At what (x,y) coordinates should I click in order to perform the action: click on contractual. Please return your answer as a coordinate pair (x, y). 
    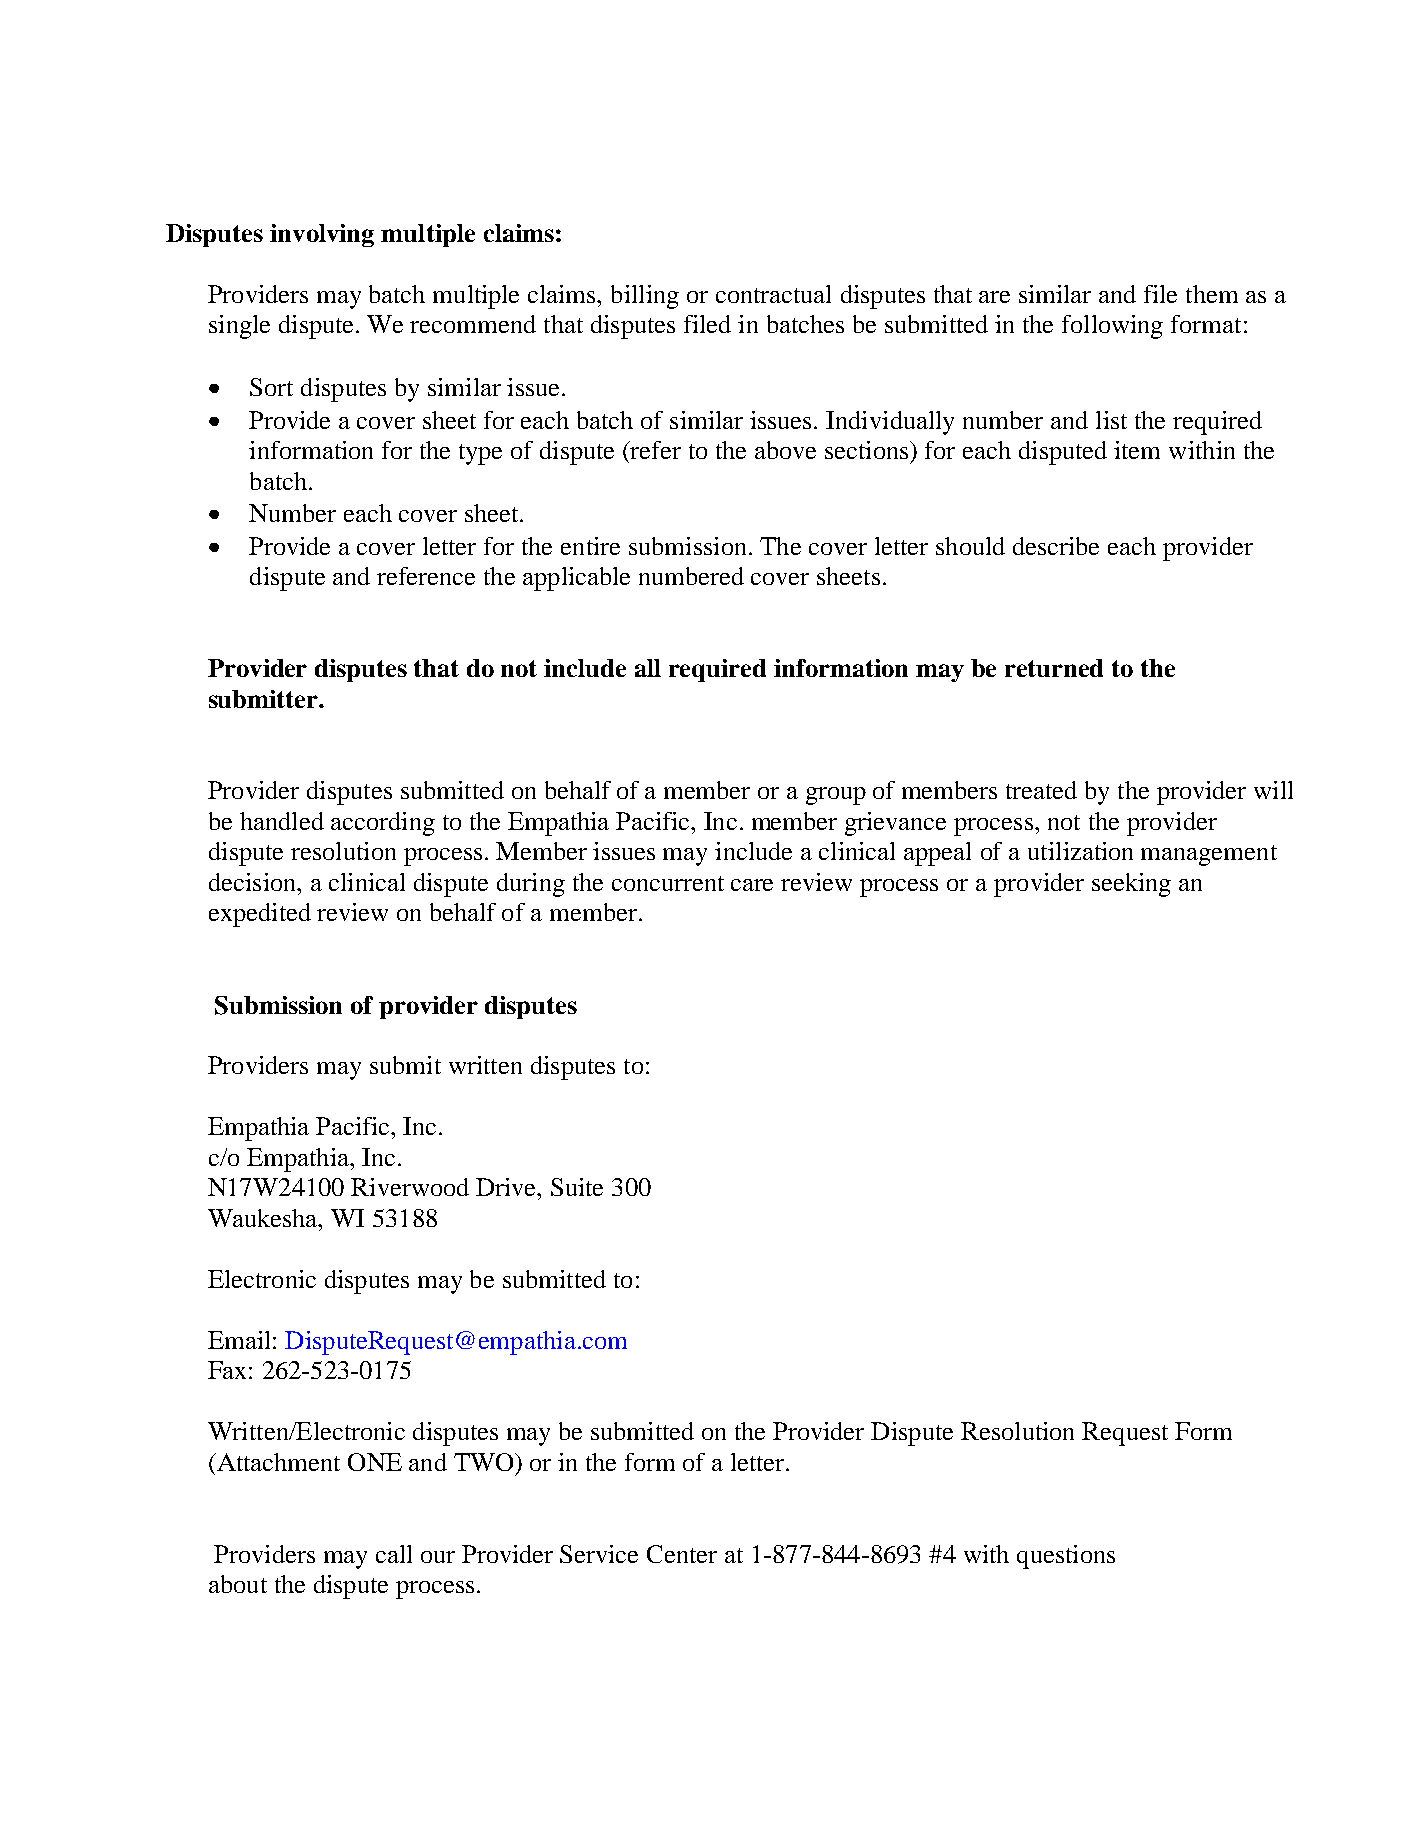
    Looking at the image, I should click on (773, 294).
